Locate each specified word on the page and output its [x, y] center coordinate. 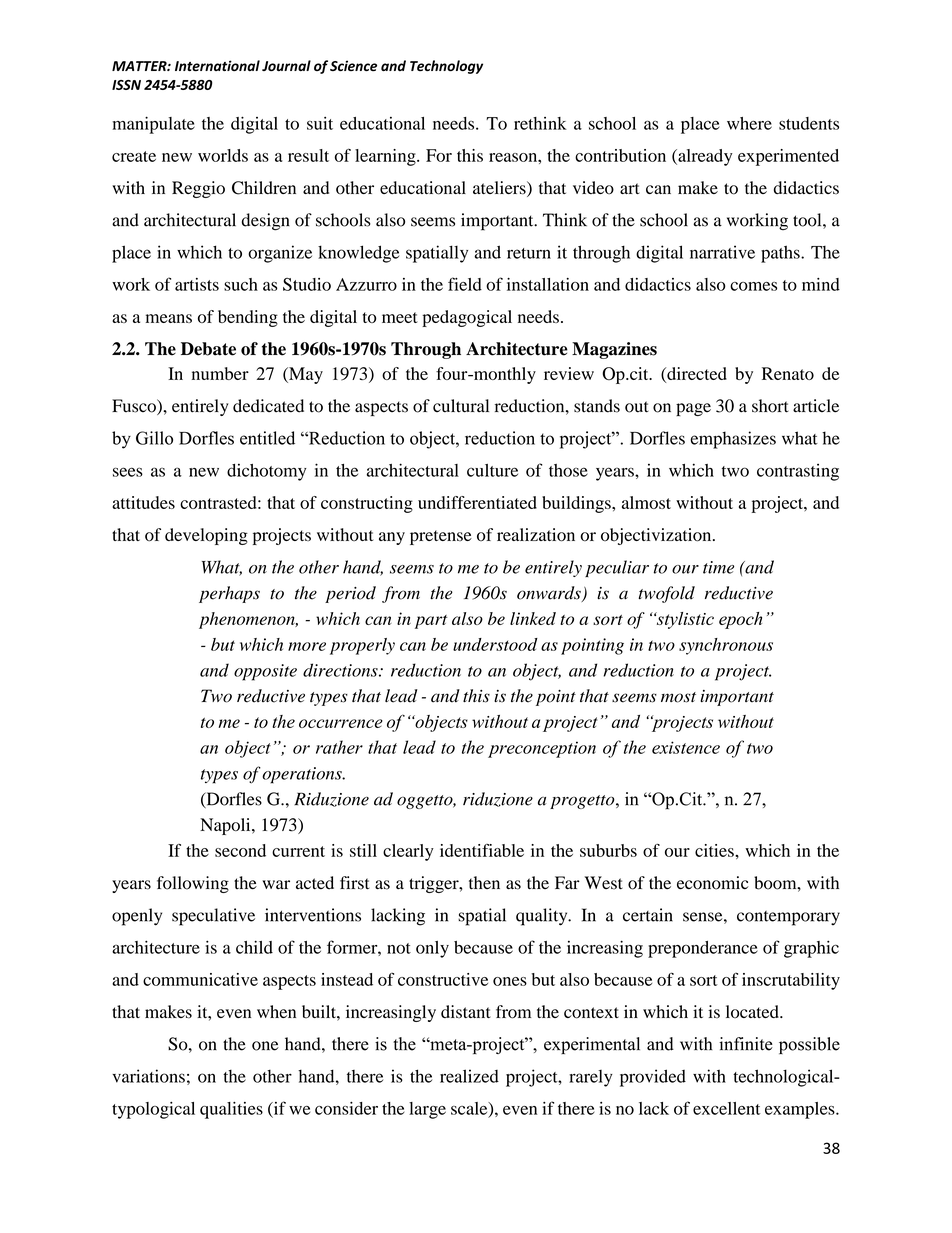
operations [303, 775]
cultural [461, 406]
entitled [267, 438]
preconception [542, 749]
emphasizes [733, 440]
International [217, 65]
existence [686, 747]
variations [148, 1076]
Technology [446, 67]
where [749, 123]
